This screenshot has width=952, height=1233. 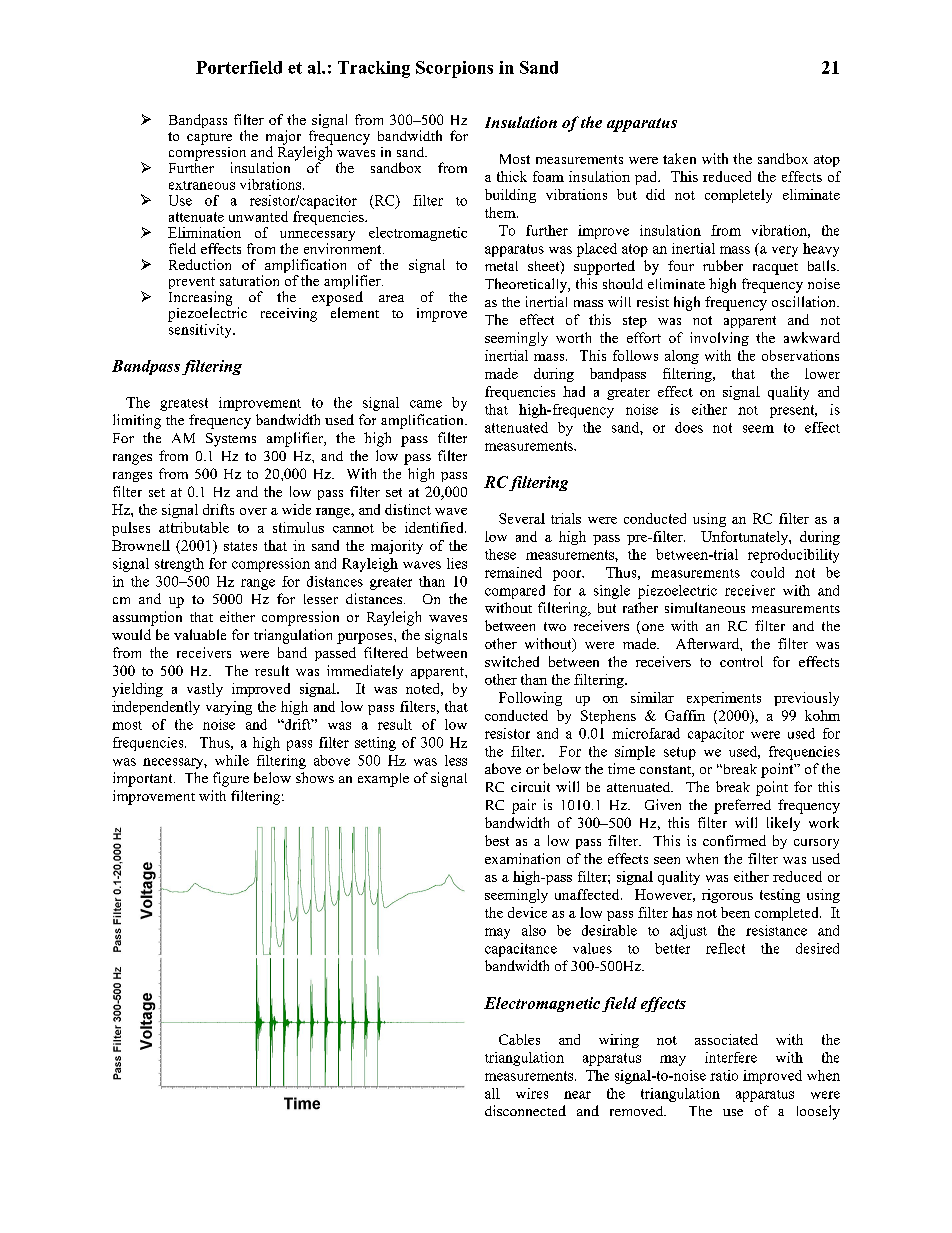 What do you see at coordinates (530, 786) in the screenshot?
I see `circuit` at bounding box center [530, 786].
